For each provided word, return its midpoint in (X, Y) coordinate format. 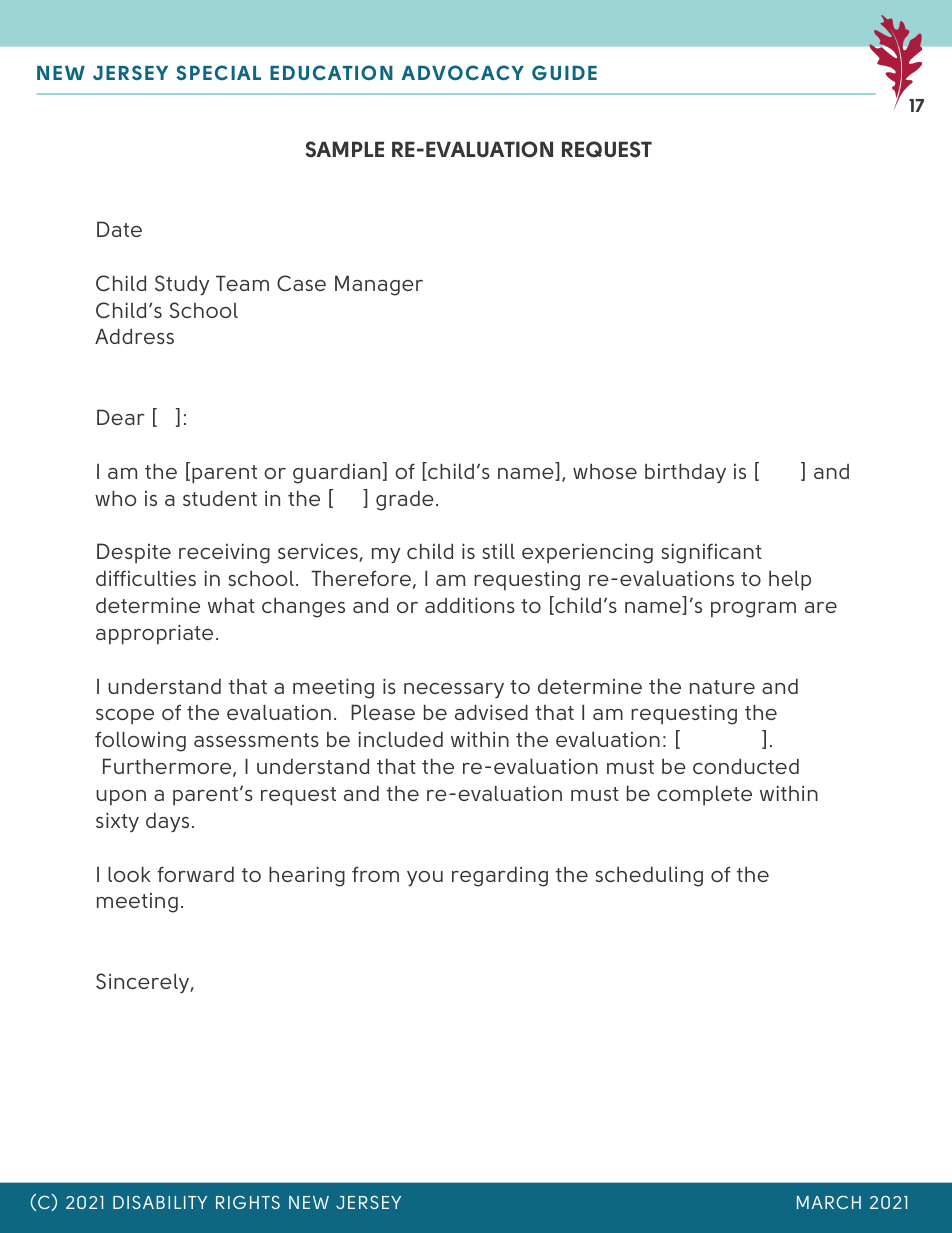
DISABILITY (160, 1202)
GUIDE (564, 72)
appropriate (154, 634)
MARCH (829, 1202)
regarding (500, 876)
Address (134, 336)
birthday (685, 473)
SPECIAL (218, 72)
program (753, 610)
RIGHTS (248, 1202)
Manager (379, 285)
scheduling (649, 876)
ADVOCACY (463, 72)
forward (195, 874)
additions (470, 605)
